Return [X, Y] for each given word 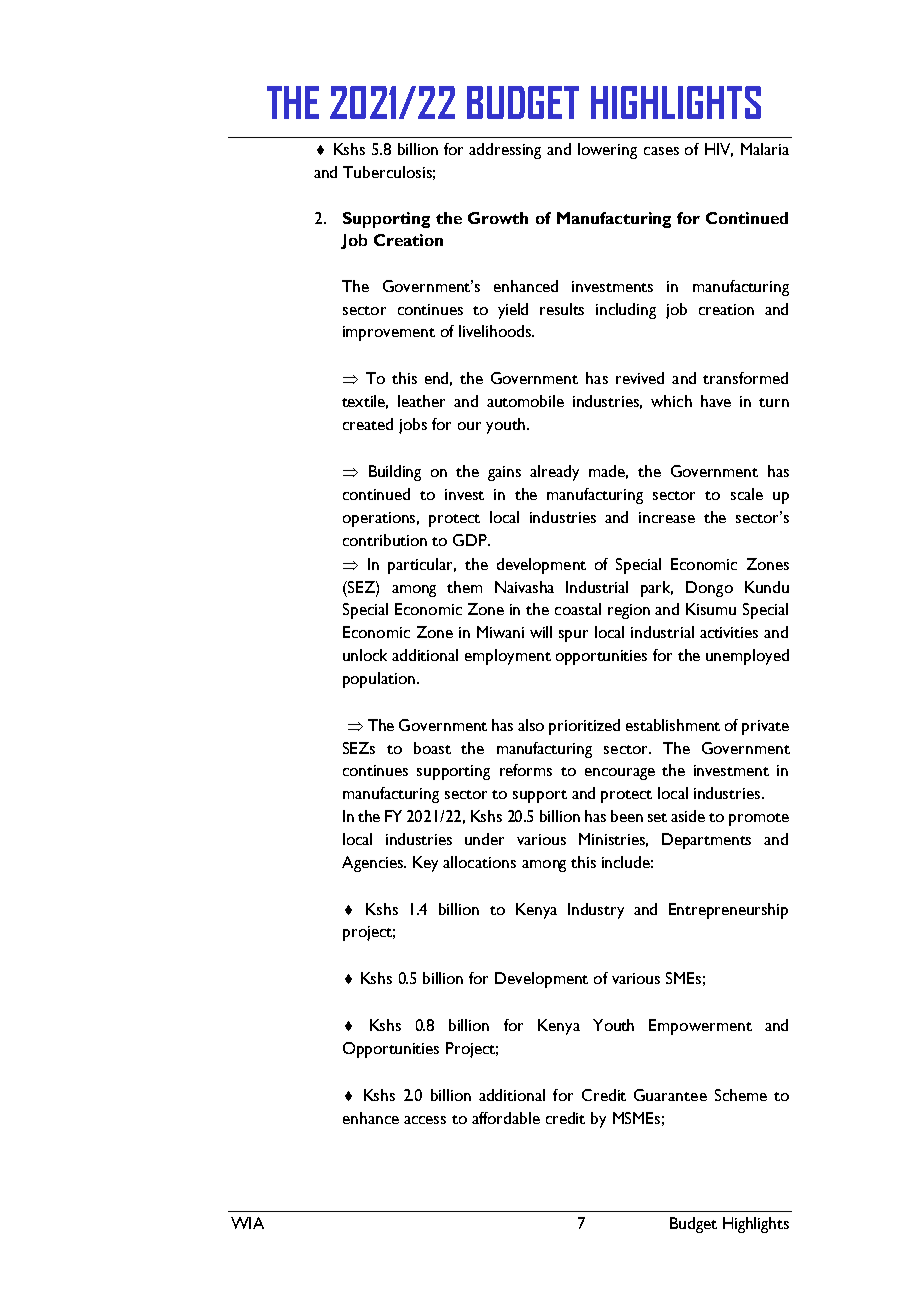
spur [573, 636]
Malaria [765, 149]
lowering [607, 151]
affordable [506, 1118]
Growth [498, 218]
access [425, 1120]
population [379, 680]
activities [729, 632]
